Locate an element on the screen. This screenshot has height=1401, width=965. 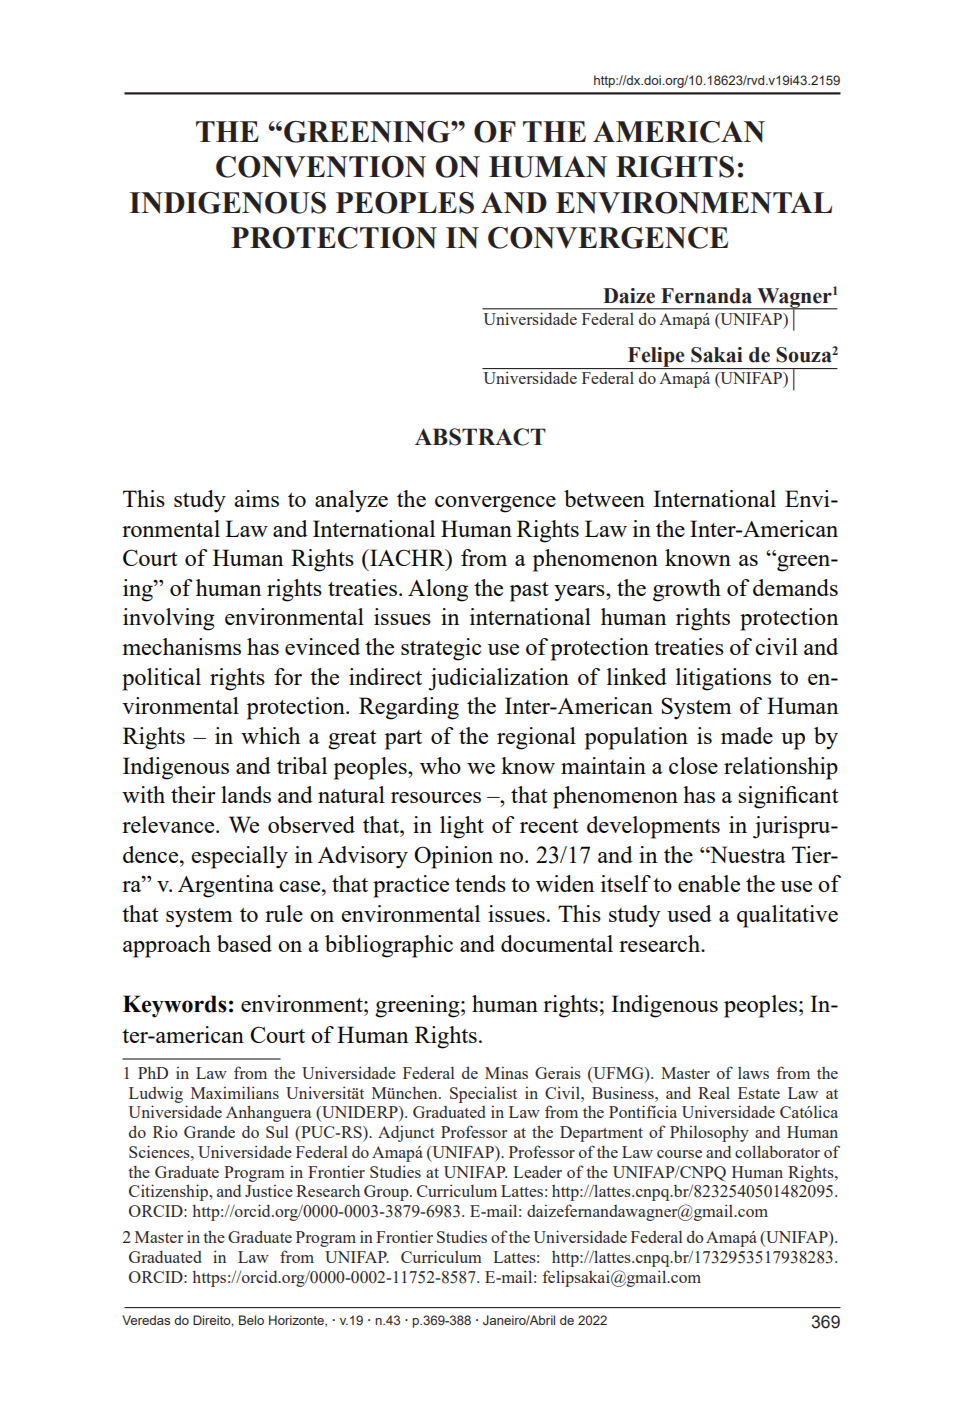
between is located at coordinates (604, 498).
